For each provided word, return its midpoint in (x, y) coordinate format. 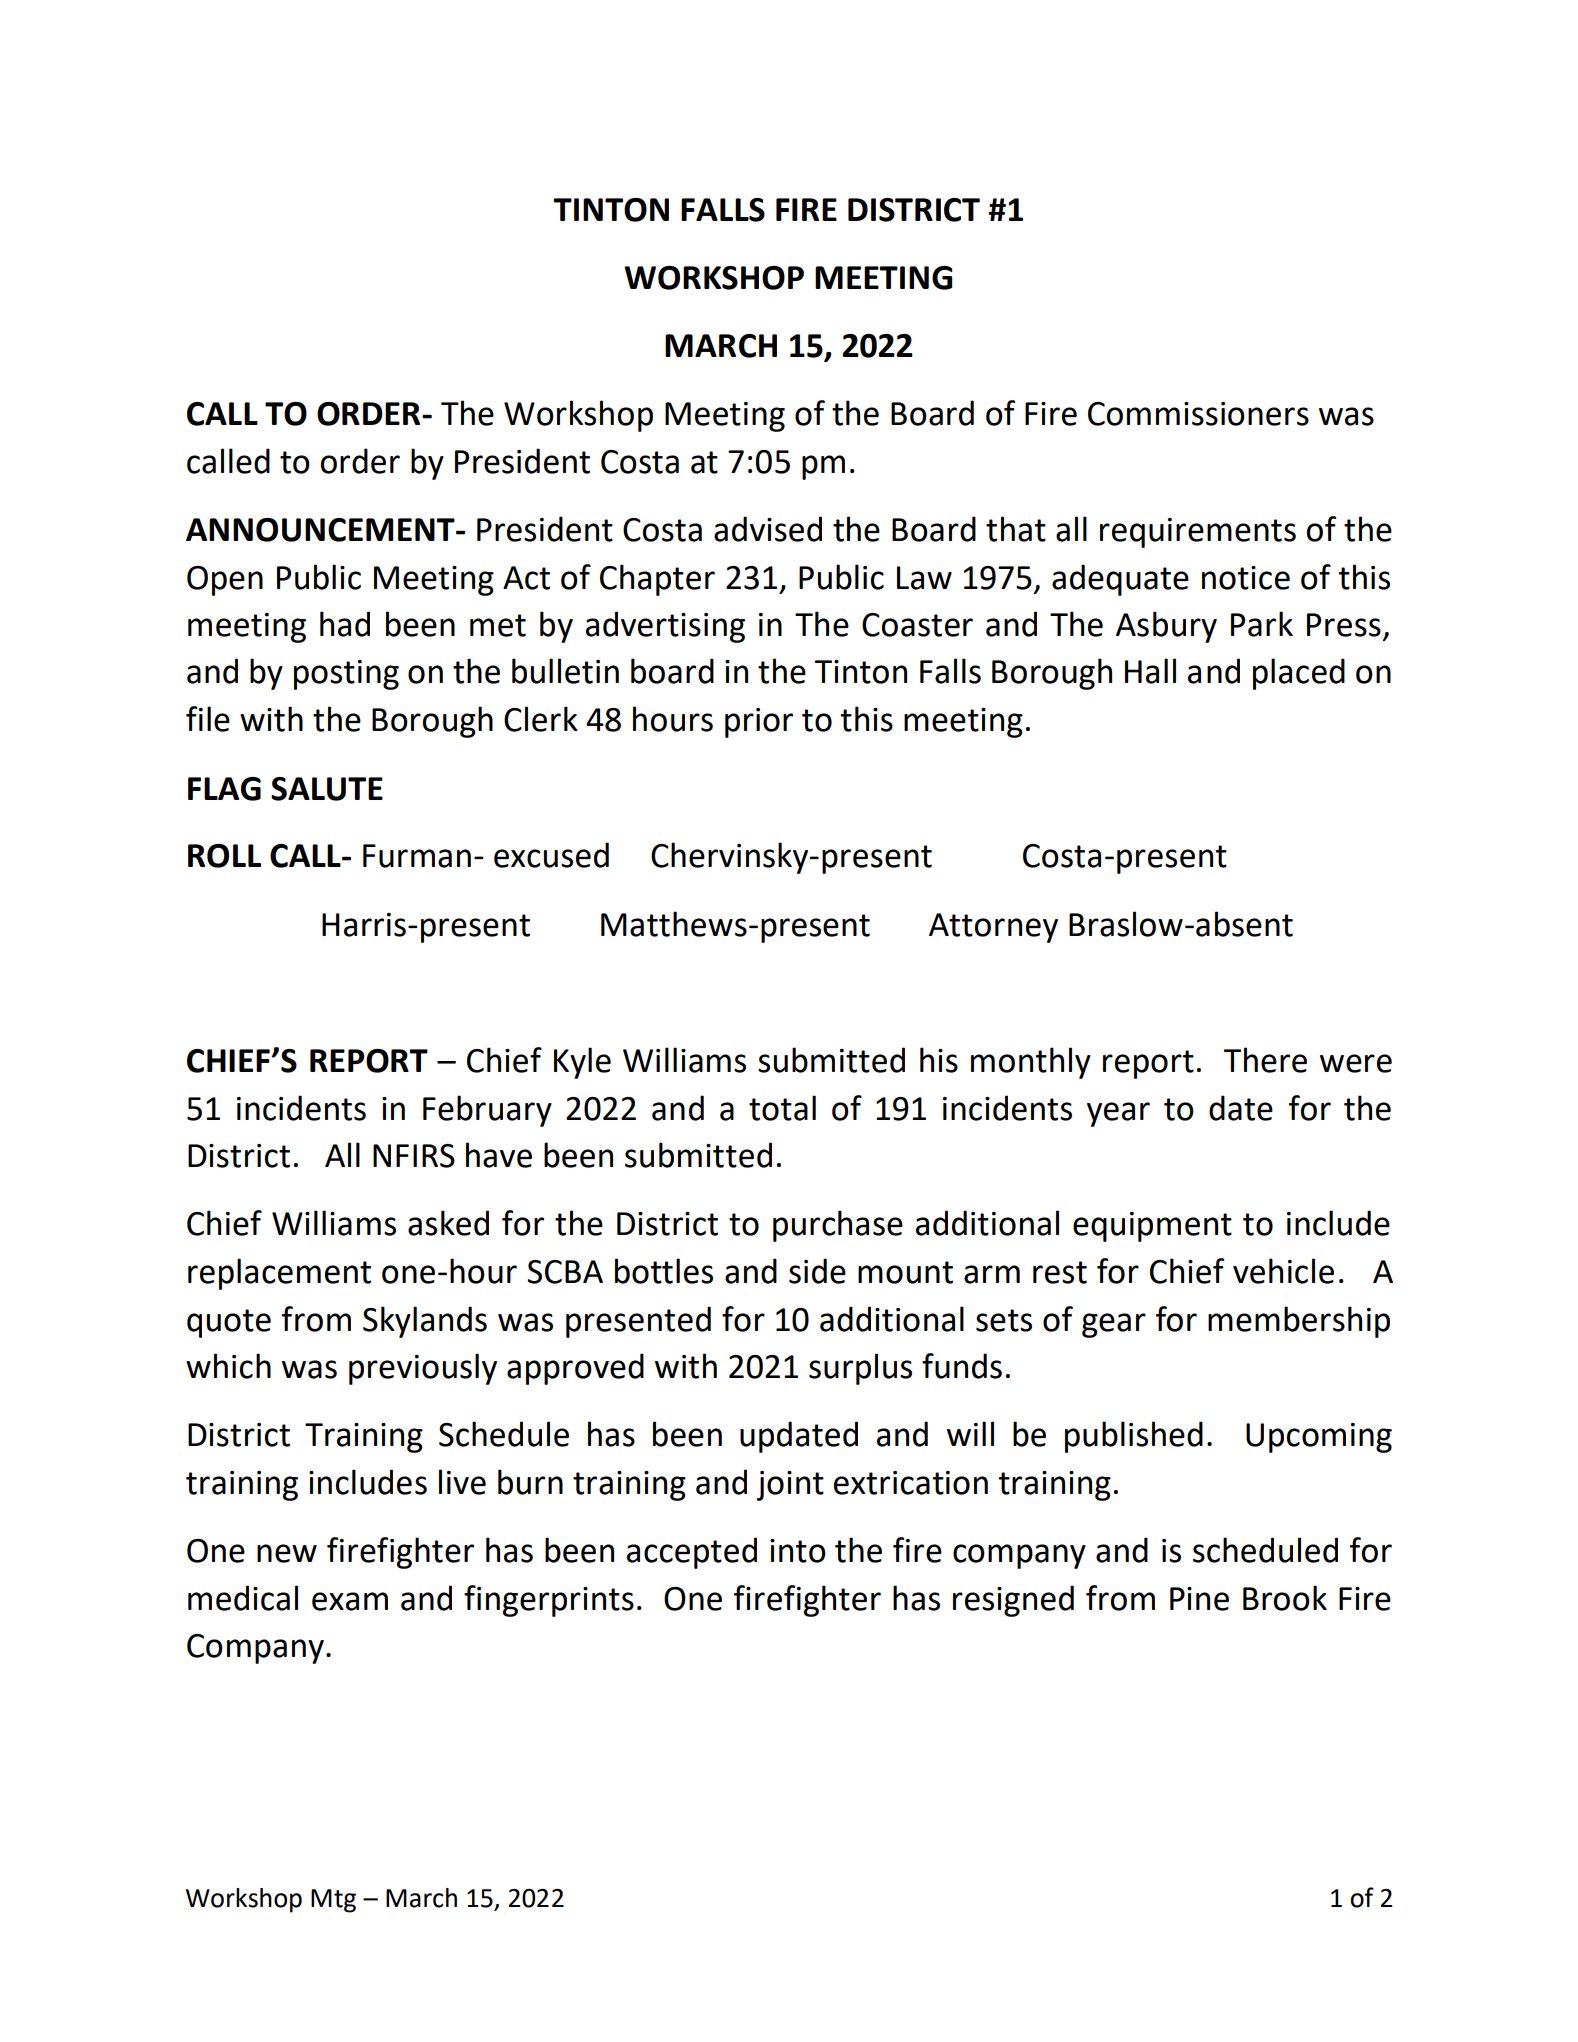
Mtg (333, 1901)
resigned (1013, 1601)
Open (225, 581)
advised (768, 529)
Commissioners (1198, 414)
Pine (1199, 1599)
